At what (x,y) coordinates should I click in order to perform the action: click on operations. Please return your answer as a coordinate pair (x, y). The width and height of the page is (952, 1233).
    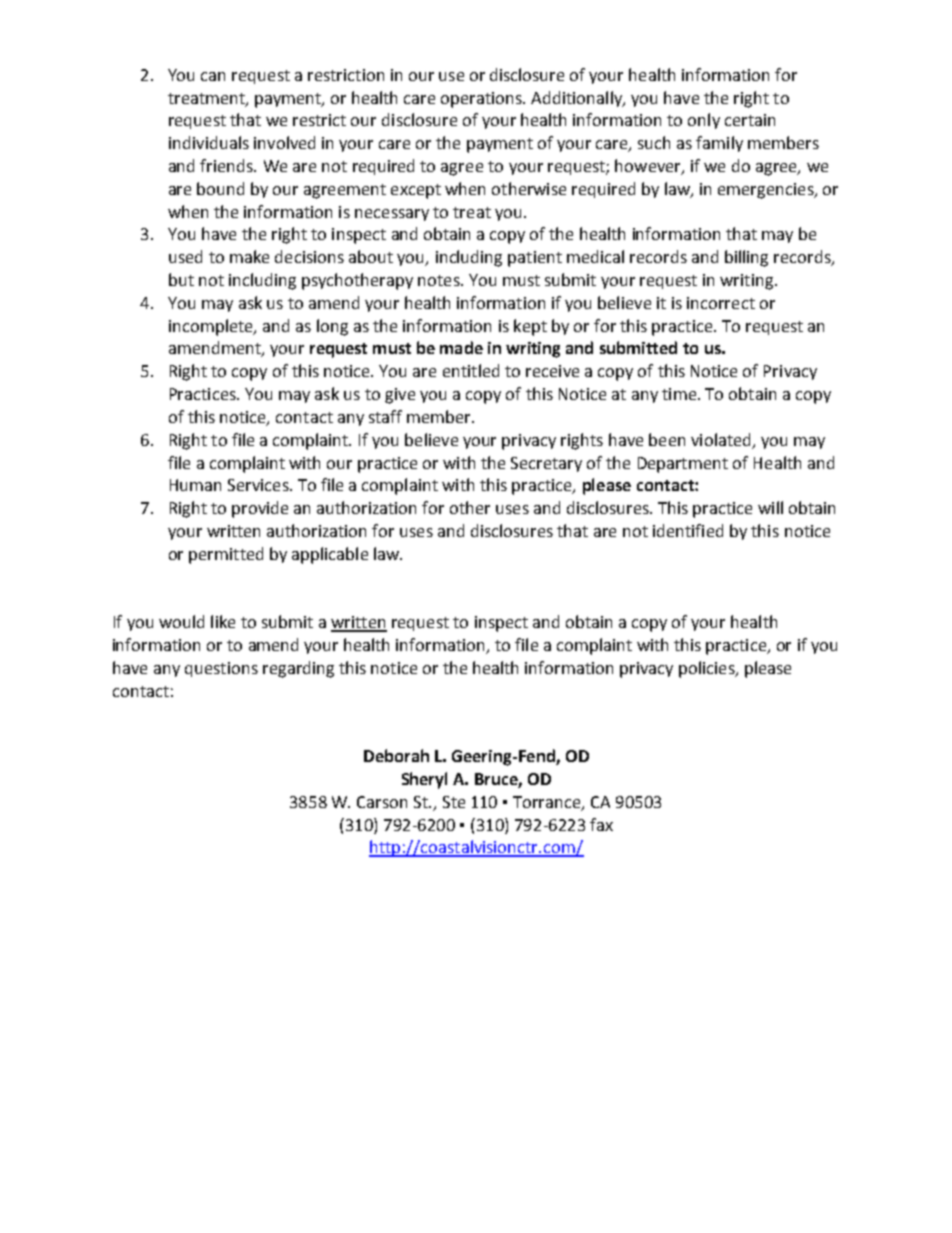
    Looking at the image, I should click on (482, 100).
